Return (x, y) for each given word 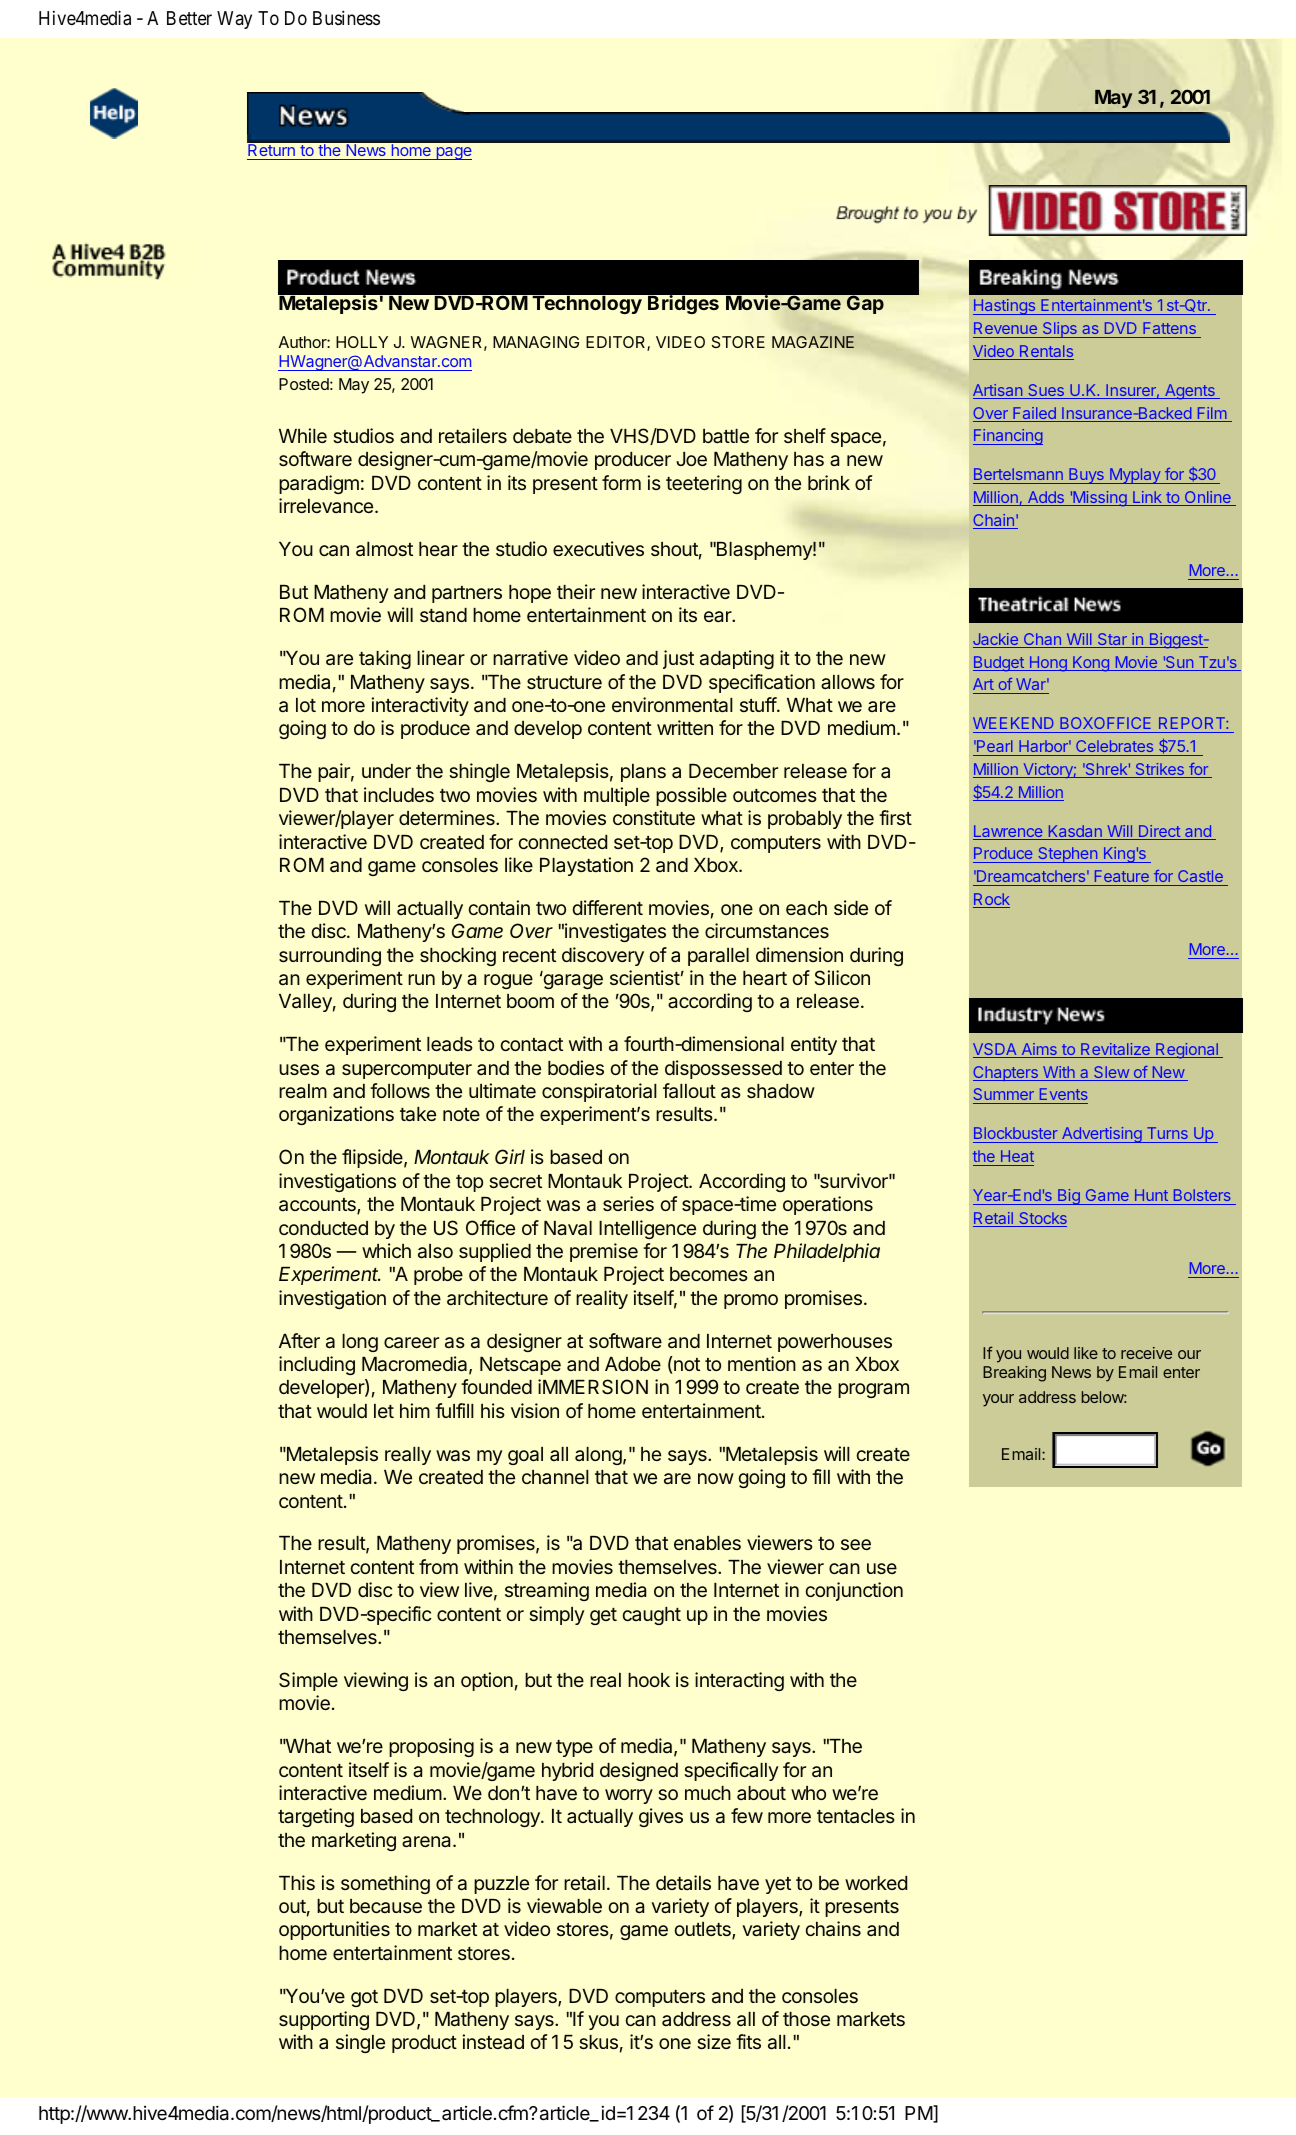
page (453, 153)
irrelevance (326, 505)
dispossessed (723, 1069)
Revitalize (1115, 1050)
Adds (1045, 498)
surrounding (330, 956)
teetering (704, 484)
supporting (324, 2020)
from (438, 1566)
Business (346, 17)
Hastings (1005, 307)
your (998, 1400)
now (716, 1478)
